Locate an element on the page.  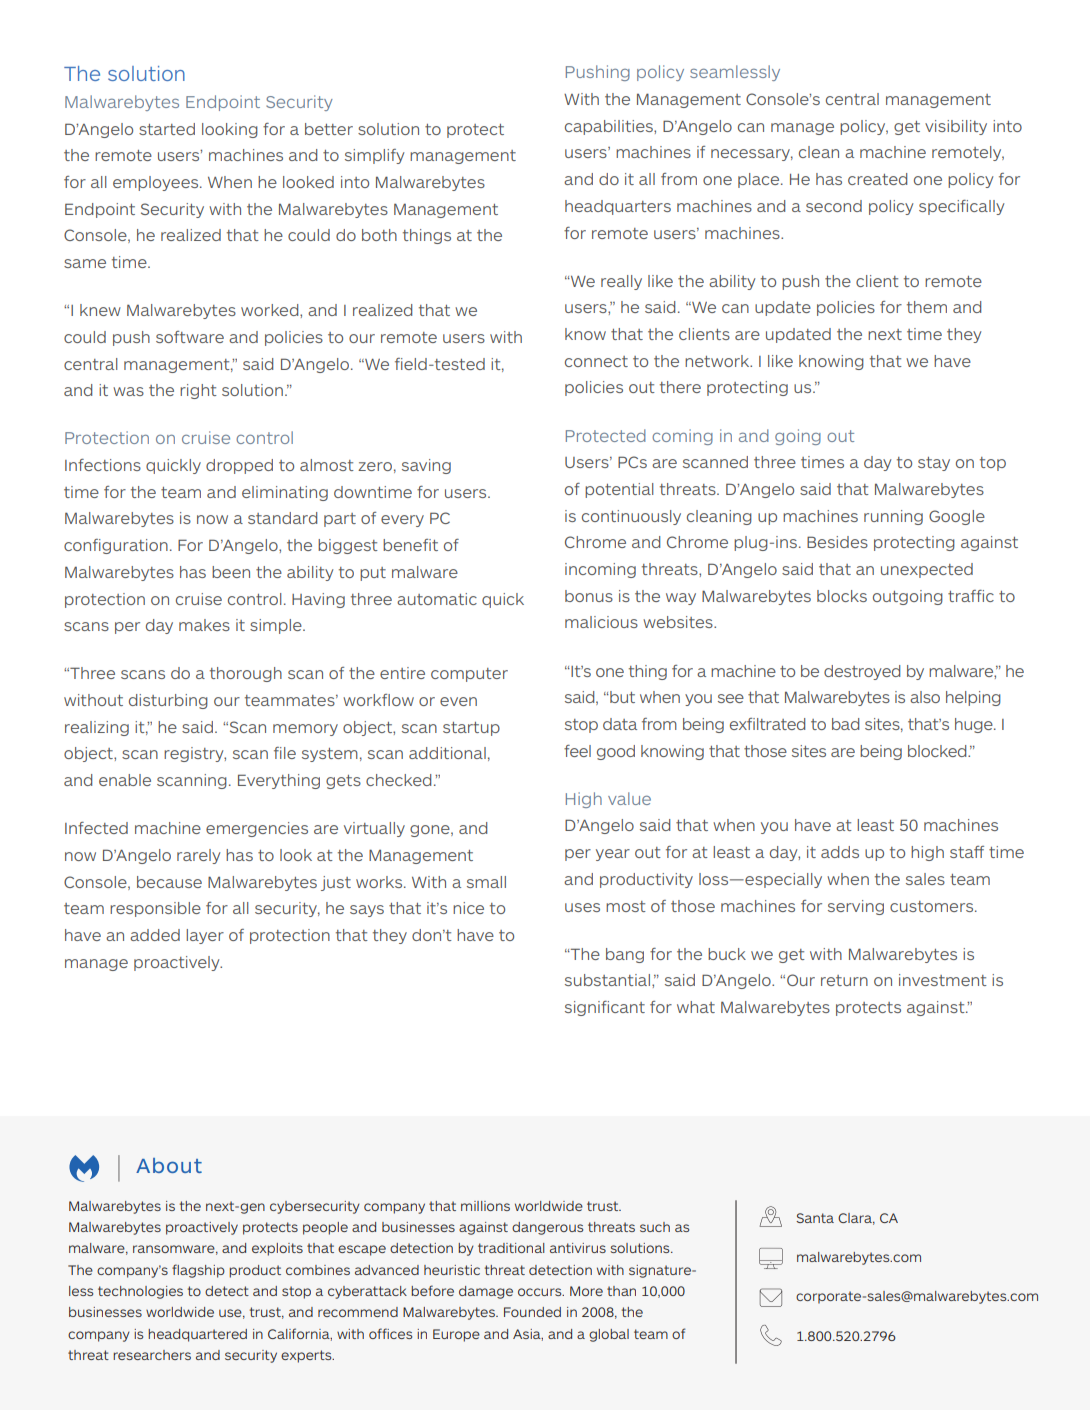
headquartered is located at coordinates (197, 1335).
